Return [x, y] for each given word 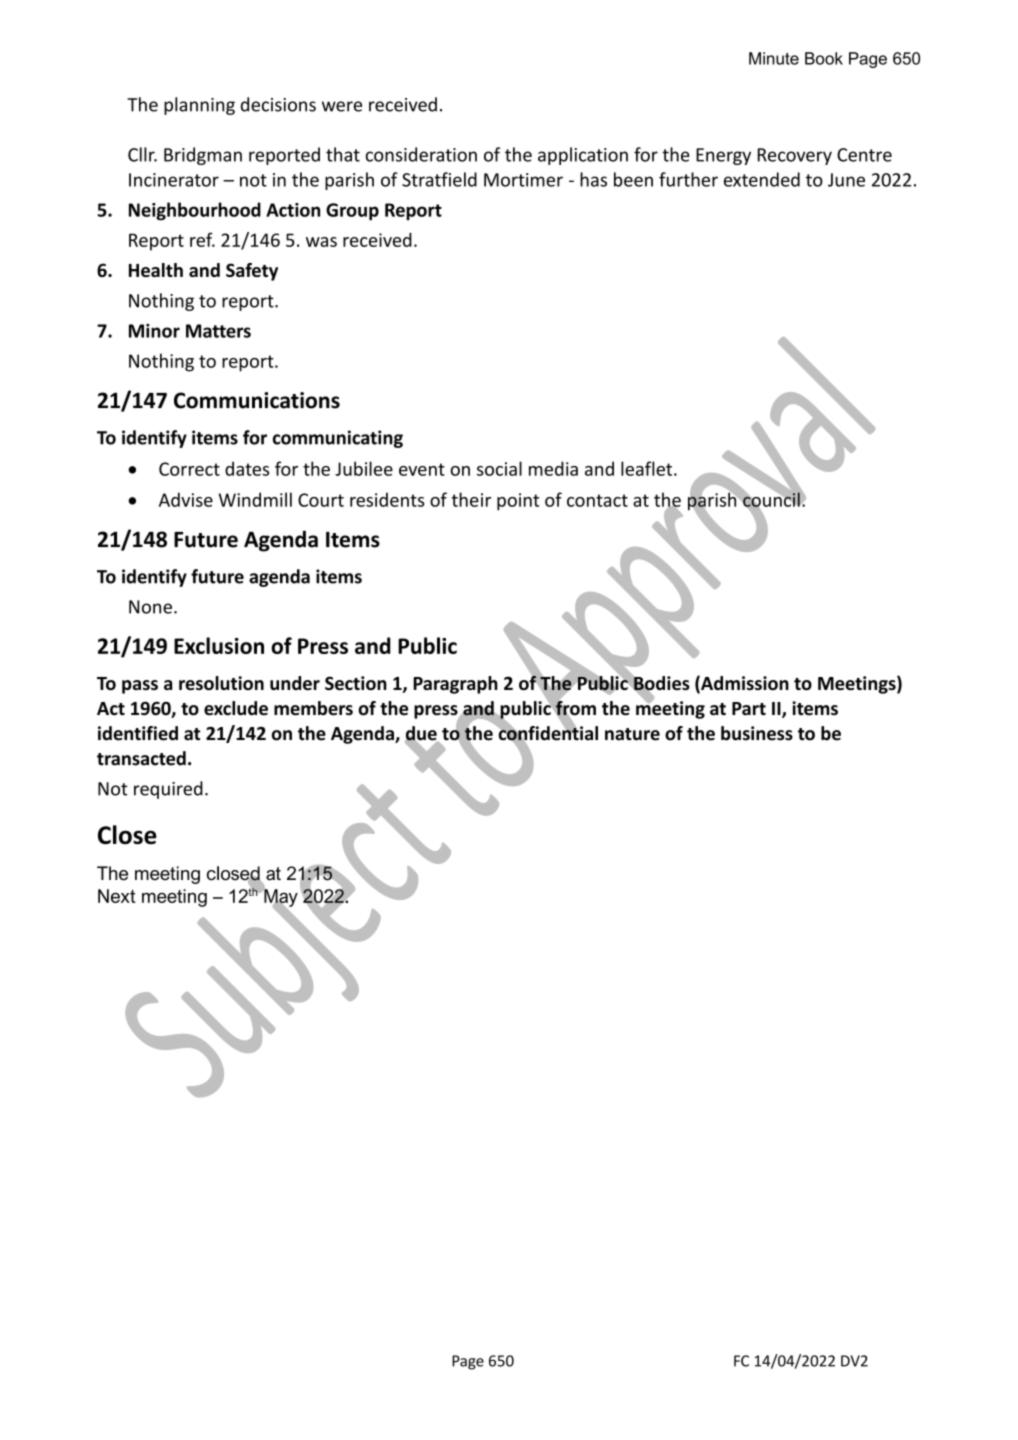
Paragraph [455, 685]
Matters [218, 331]
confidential [547, 733]
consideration [421, 154]
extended [762, 179]
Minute [774, 58]
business [757, 733]
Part [749, 709]
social [499, 468]
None [150, 607]
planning [199, 106]
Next [117, 896]
